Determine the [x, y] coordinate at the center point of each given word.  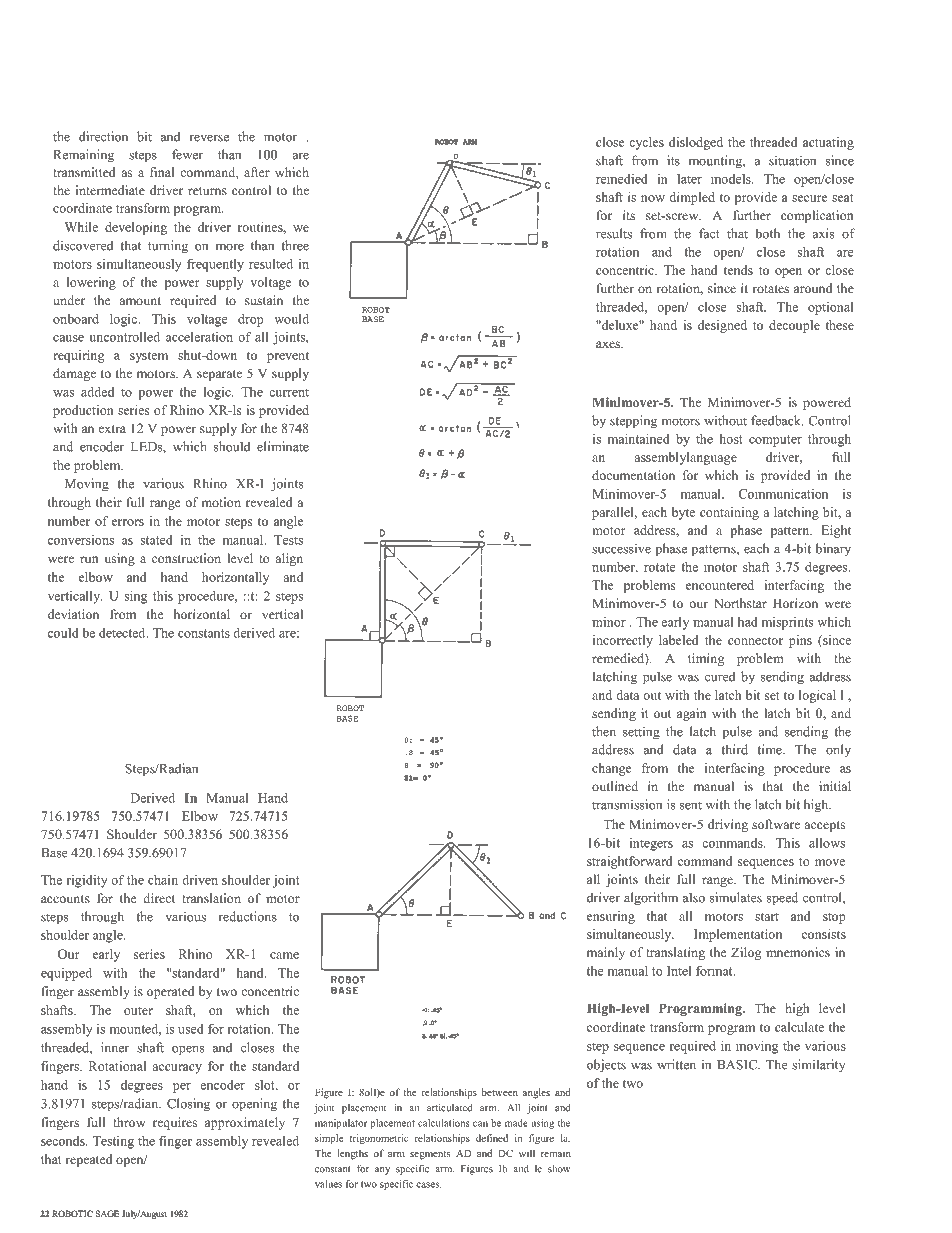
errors [128, 522]
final [162, 172]
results [614, 233]
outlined [615, 786]
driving [728, 825]
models [732, 179]
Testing [113, 1142]
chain [163, 880]
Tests [288, 540]
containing [729, 513]
